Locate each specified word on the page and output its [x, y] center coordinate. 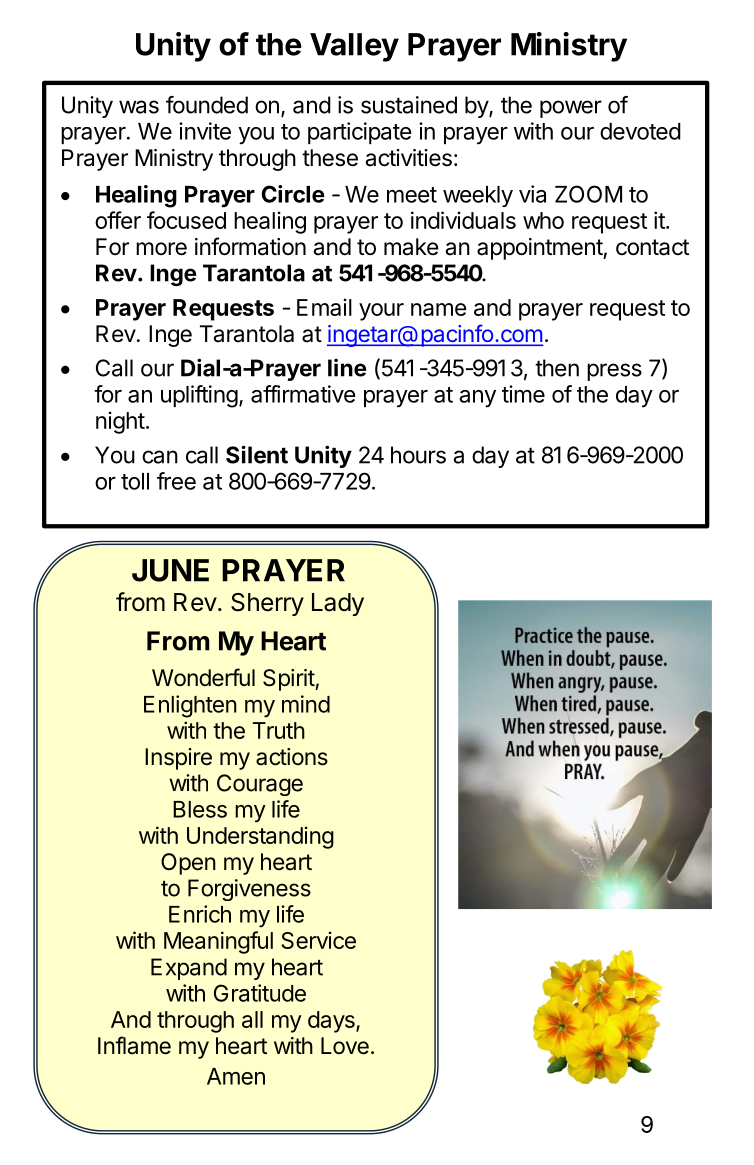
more [161, 249]
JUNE [170, 570]
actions [292, 757]
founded [207, 105]
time [523, 394]
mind [306, 704]
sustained [409, 105]
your [381, 312]
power [571, 109]
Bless [200, 809]
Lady [338, 604]
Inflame [134, 1045]
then [557, 368]
